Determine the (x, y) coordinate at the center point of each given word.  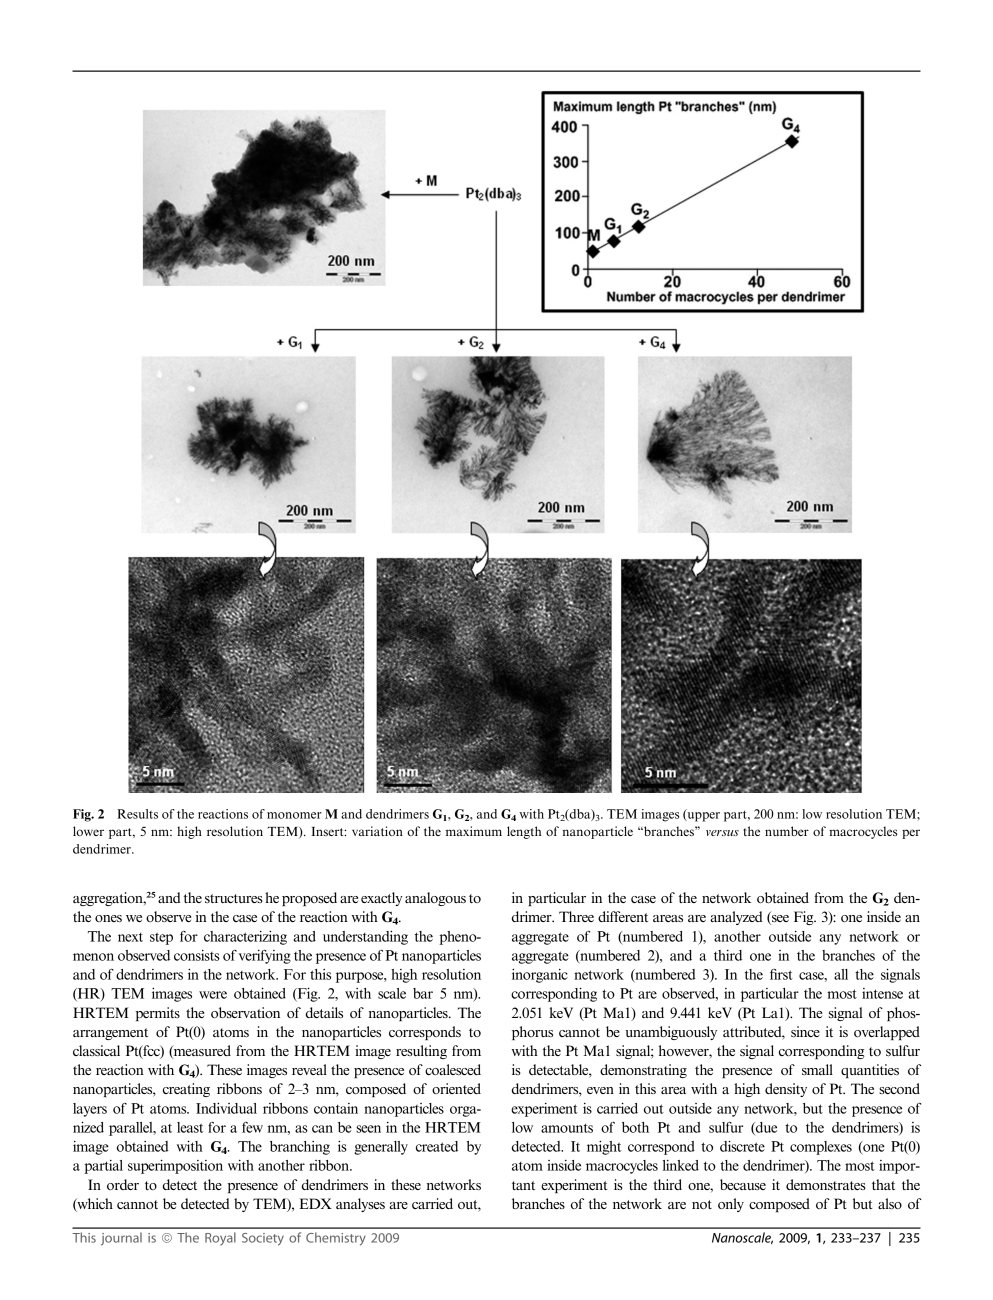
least (190, 1127)
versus (722, 833)
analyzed (736, 918)
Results (137, 814)
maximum (474, 831)
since (805, 1031)
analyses (360, 1205)
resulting (421, 1052)
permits (158, 1014)
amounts (567, 1128)
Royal (220, 1238)
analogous (435, 899)
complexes (821, 1148)
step (161, 938)
